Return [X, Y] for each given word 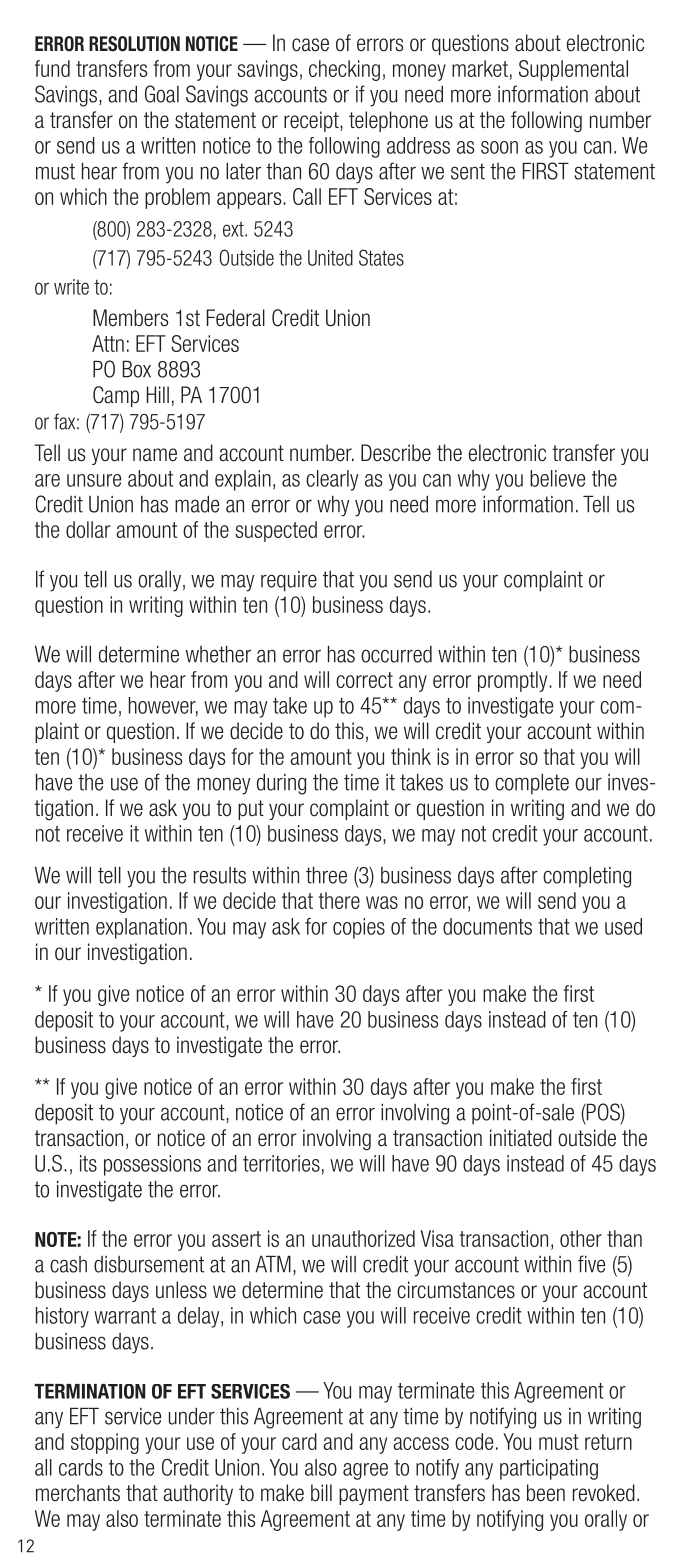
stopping [105, 1443]
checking [344, 70]
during [281, 784]
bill [321, 1493]
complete [532, 784]
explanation [141, 928]
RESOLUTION [134, 44]
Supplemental [573, 70]
